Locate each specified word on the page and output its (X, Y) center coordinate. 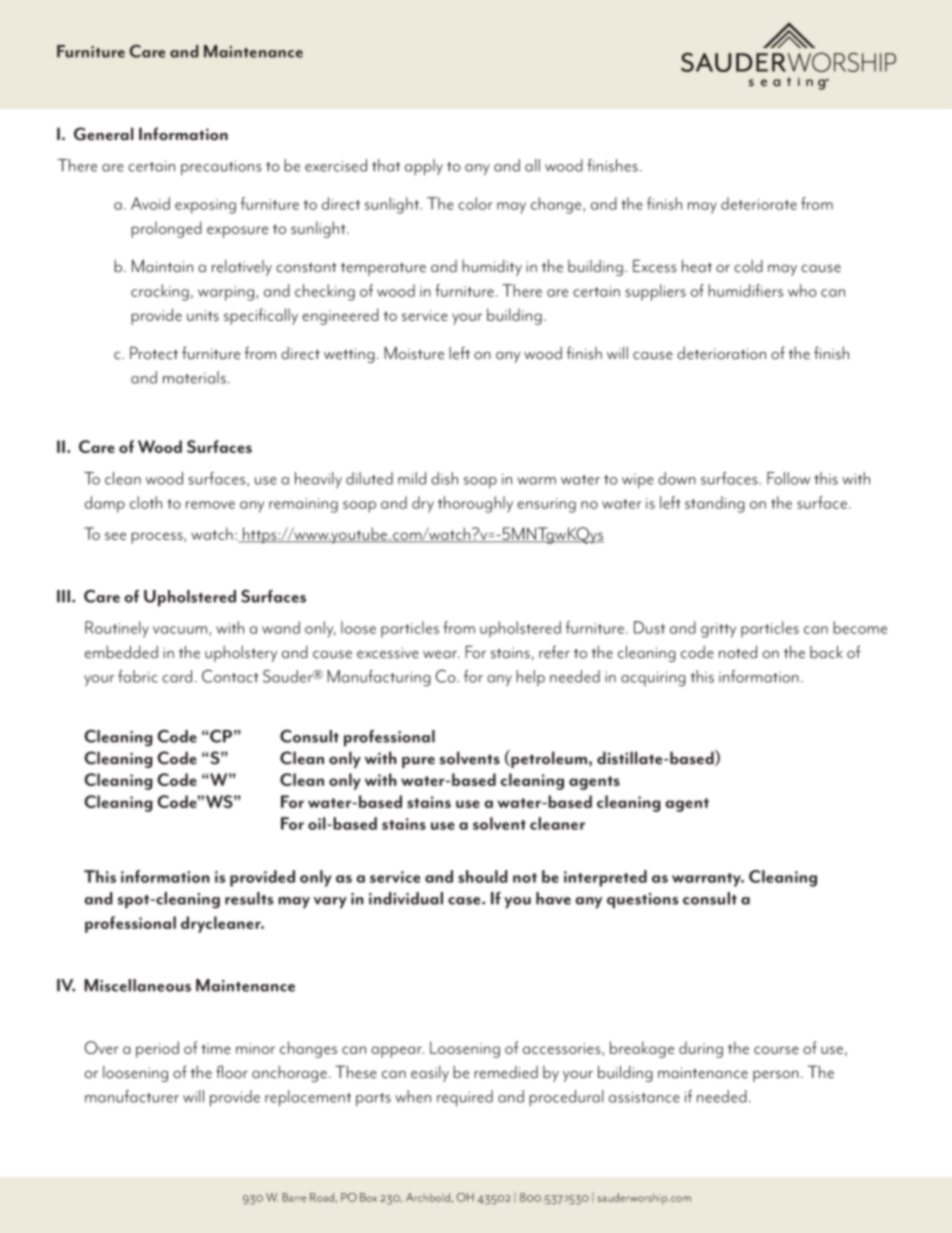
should (483, 876)
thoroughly (475, 504)
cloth (146, 502)
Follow (788, 478)
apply (424, 167)
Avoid (150, 203)
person (776, 1076)
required (465, 1098)
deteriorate (759, 203)
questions (642, 901)
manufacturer (132, 1096)
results (249, 898)
